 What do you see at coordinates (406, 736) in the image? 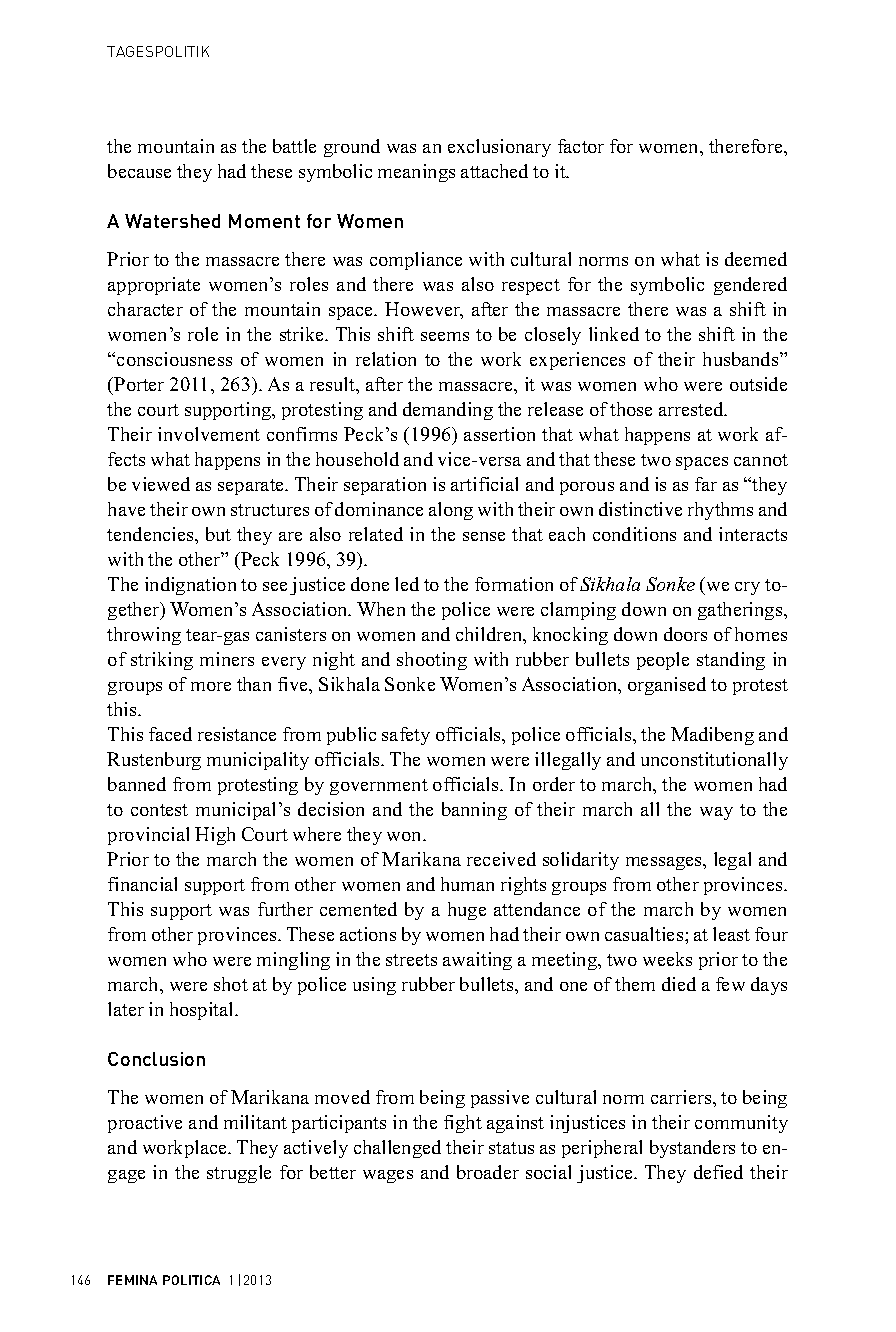
I see `safety` at bounding box center [406, 736].
